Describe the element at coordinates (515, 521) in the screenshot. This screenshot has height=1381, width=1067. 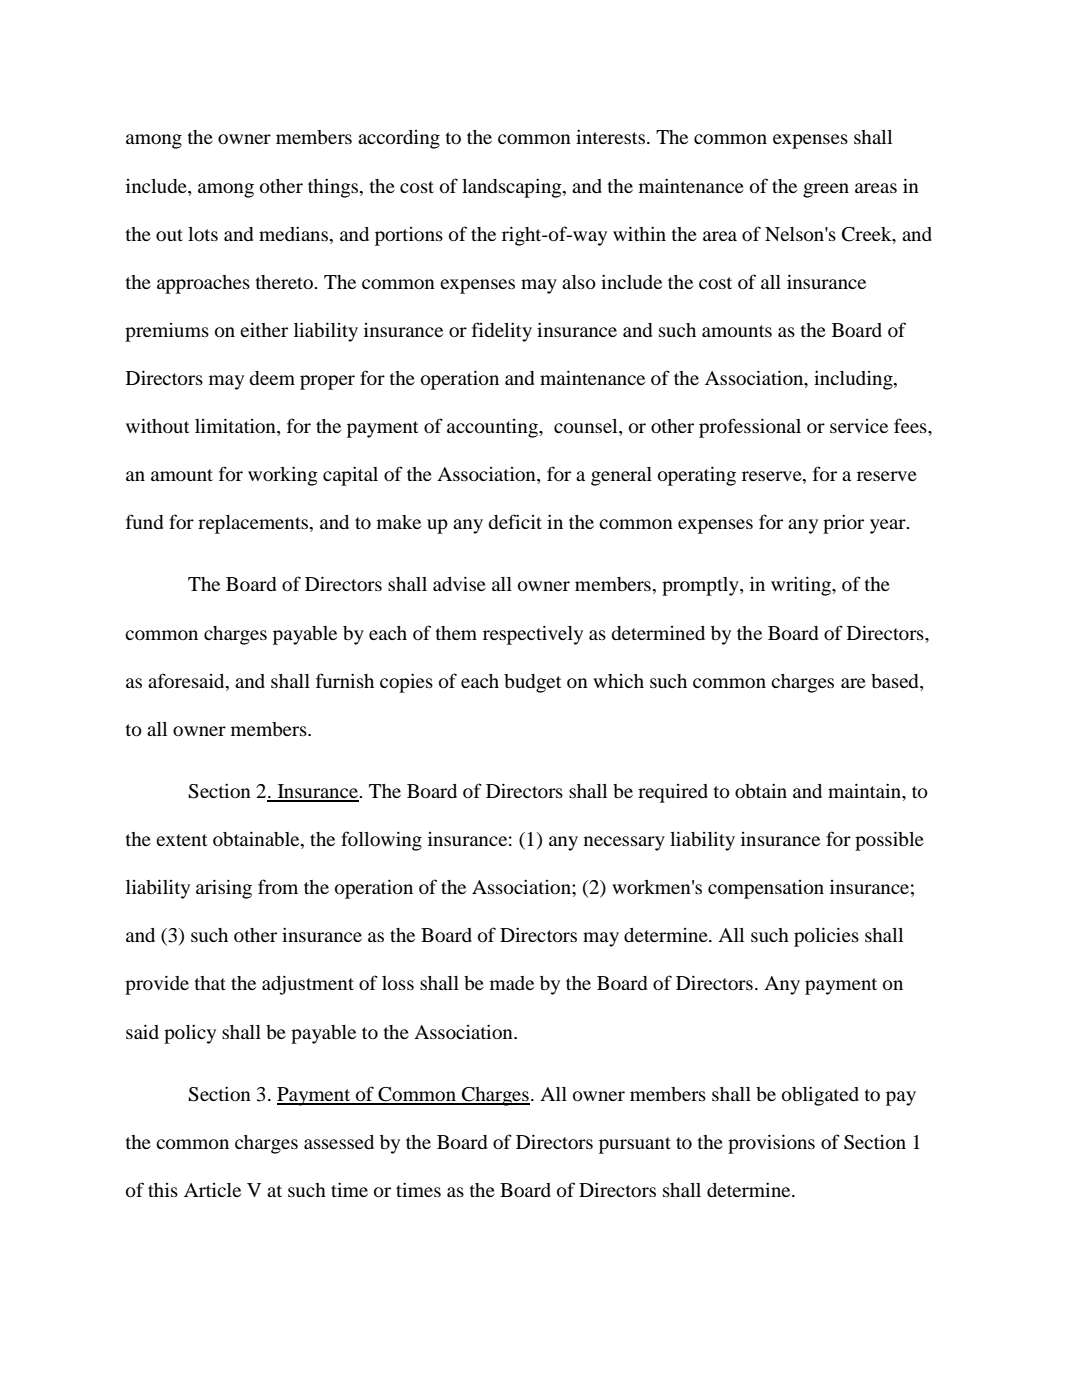
I see `deficit` at that location.
